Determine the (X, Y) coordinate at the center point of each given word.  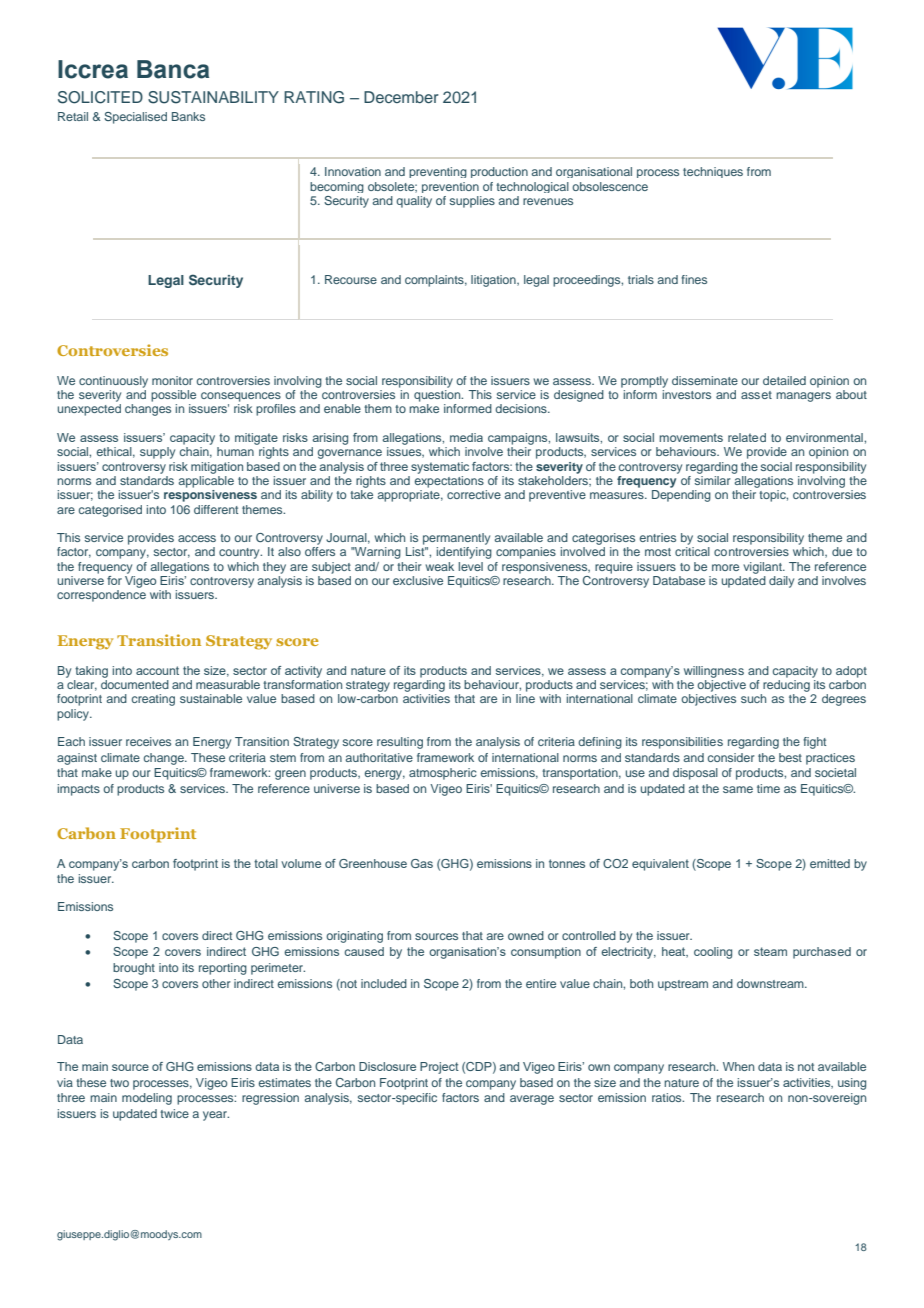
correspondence (101, 596)
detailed (784, 380)
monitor (172, 380)
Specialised (135, 118)
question (438, 396)
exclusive (418, 580)
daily (781, 582)
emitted (830, 863)
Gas (422, 863)
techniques (713, 172)
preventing (438, 172)
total (266, 863)
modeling (147, 1099)
